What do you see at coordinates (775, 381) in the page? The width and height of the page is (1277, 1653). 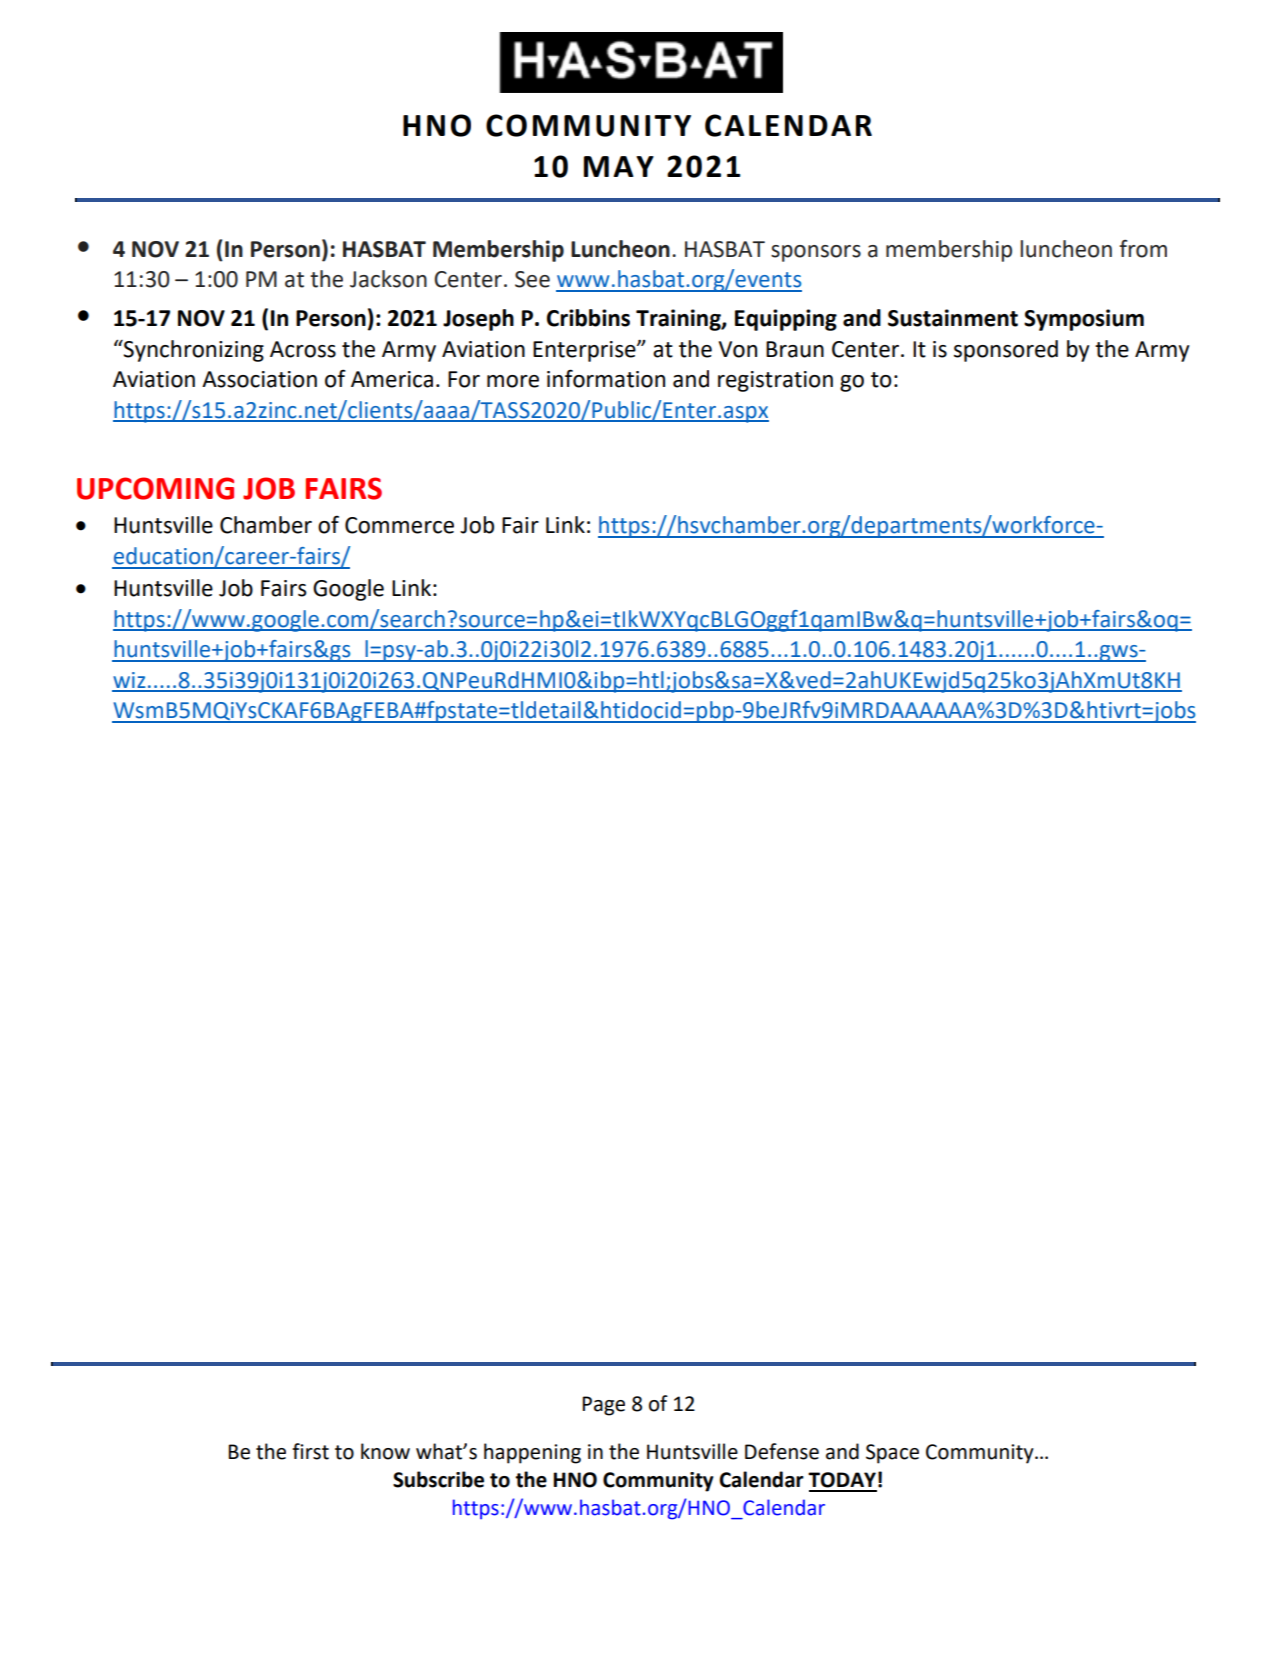 I see `registration` at bounding box center [775, 381].
